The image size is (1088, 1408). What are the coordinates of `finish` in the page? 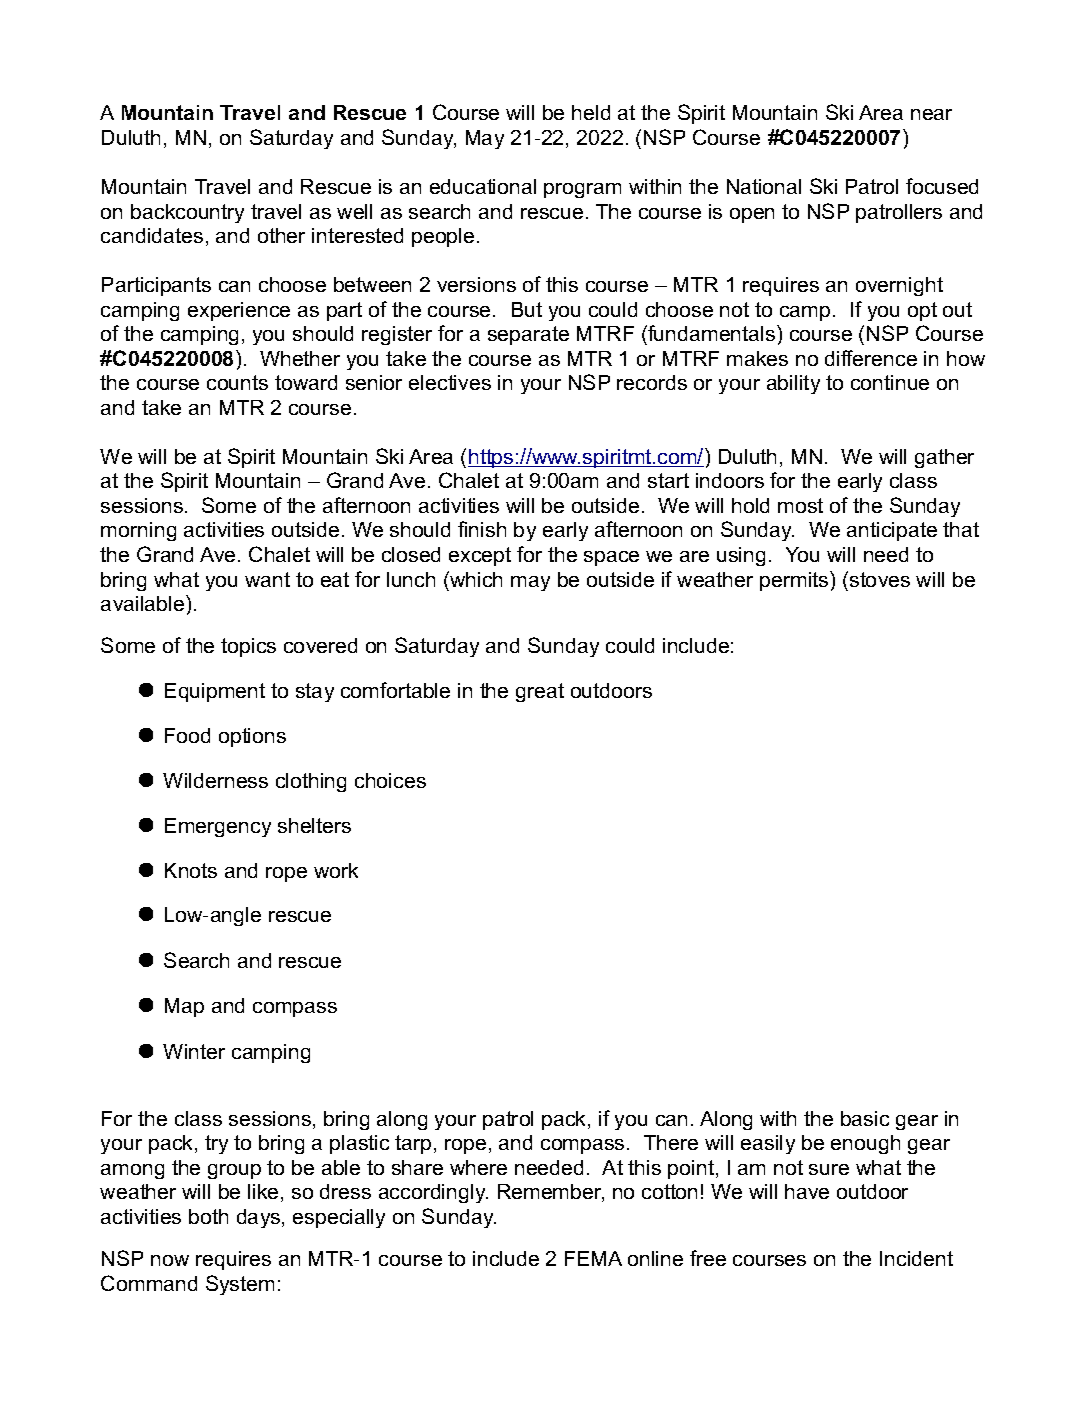 It's located at (482, 529).
